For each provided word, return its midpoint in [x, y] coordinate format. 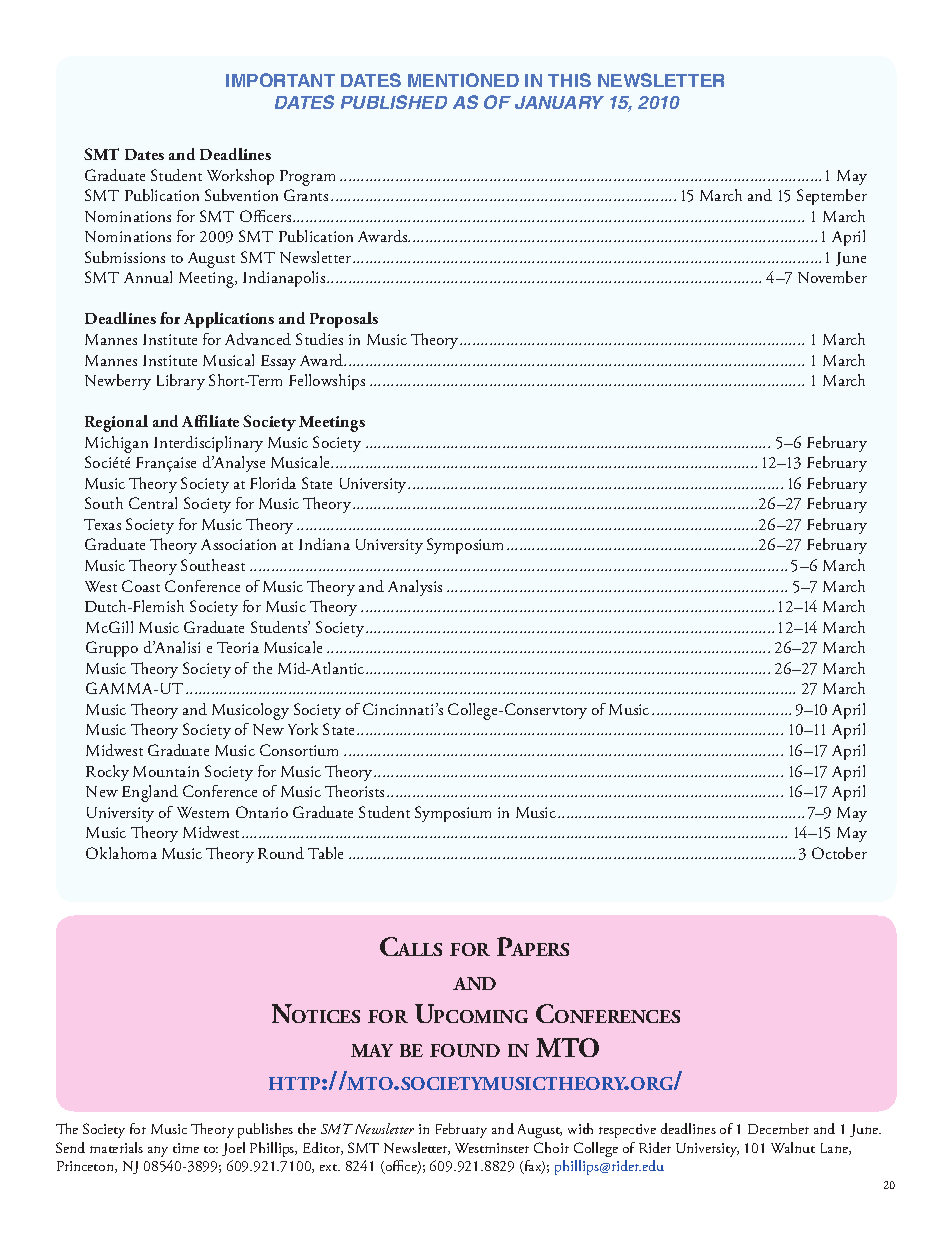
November [832, 277]
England [150, 793]
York [303, 729]
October [839, 853]
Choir [551, 1147]
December [778, 1128]
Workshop [240, 177]
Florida [273, 483]
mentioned [463, 80]
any [158, 1151]
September [832, 197]
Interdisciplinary [208, 444]
